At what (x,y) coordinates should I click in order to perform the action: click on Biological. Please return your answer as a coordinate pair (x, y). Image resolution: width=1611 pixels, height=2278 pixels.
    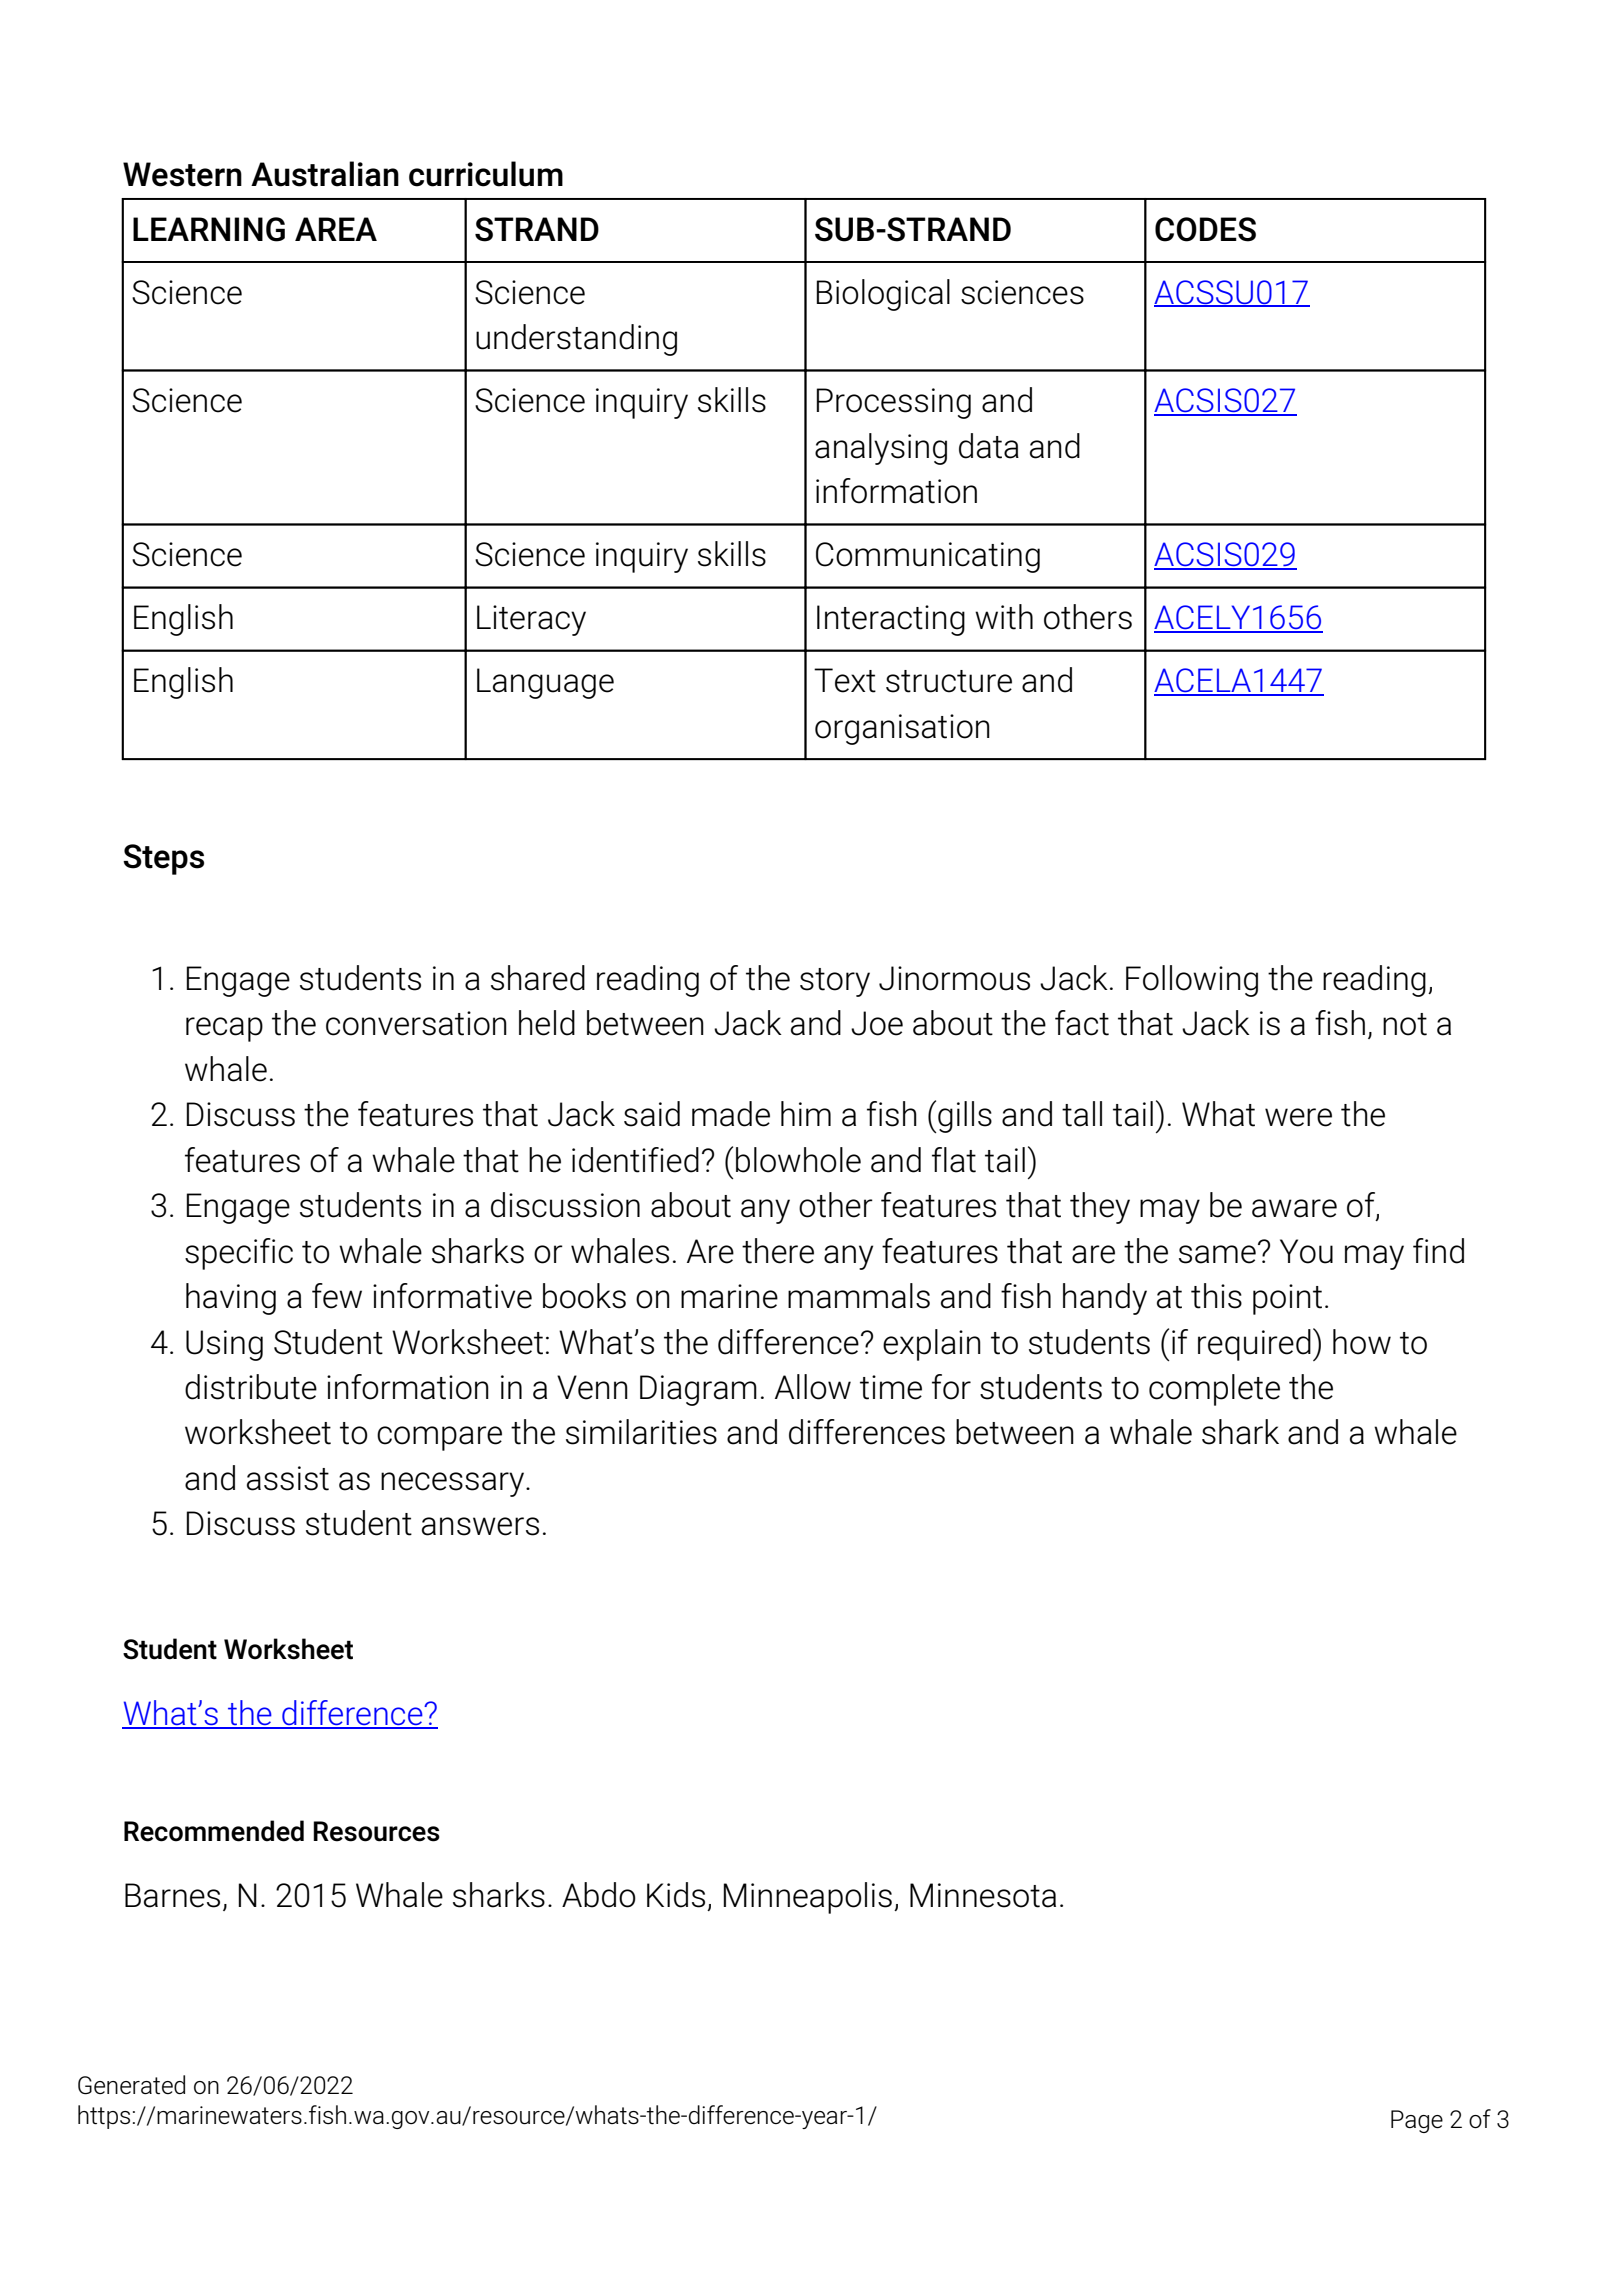
    Looking at the image, I should click on (883, 295).
